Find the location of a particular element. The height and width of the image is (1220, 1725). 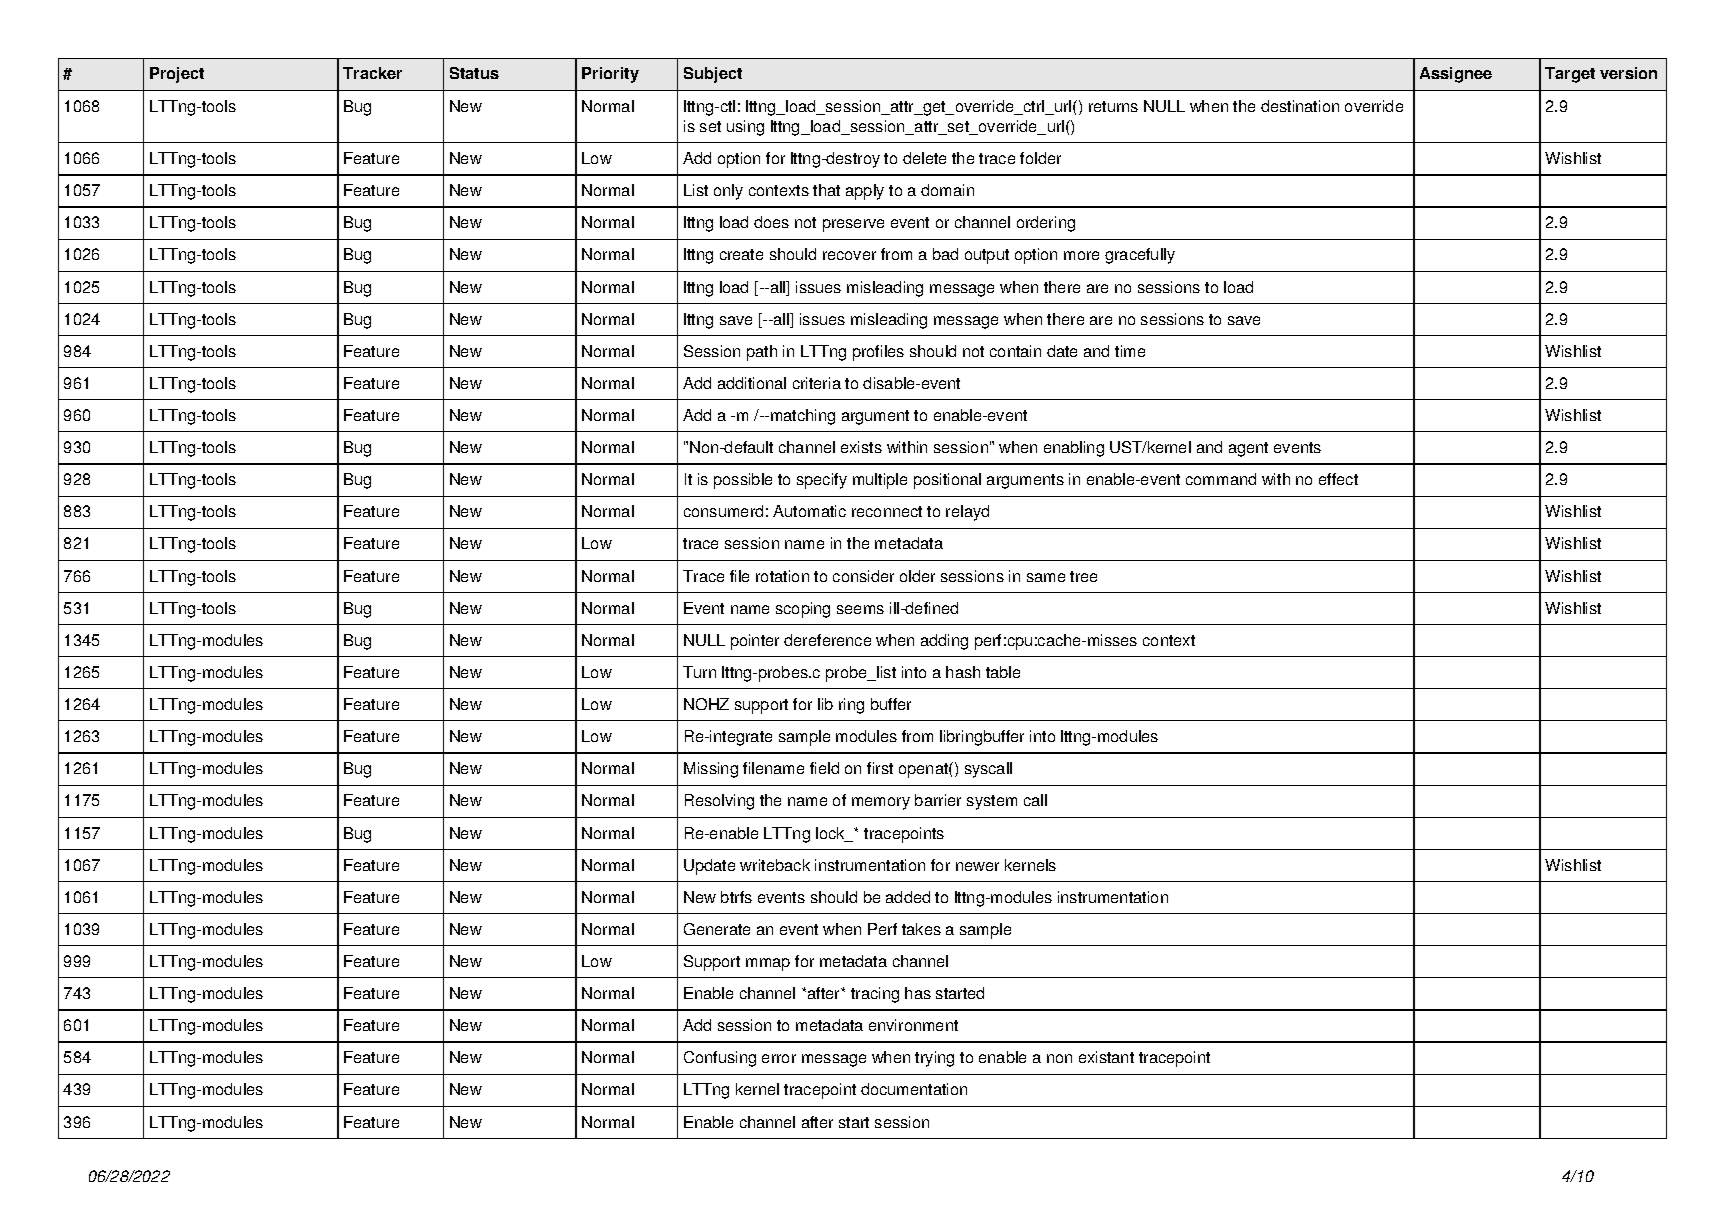

error is located at coordinates (779, 1058).
